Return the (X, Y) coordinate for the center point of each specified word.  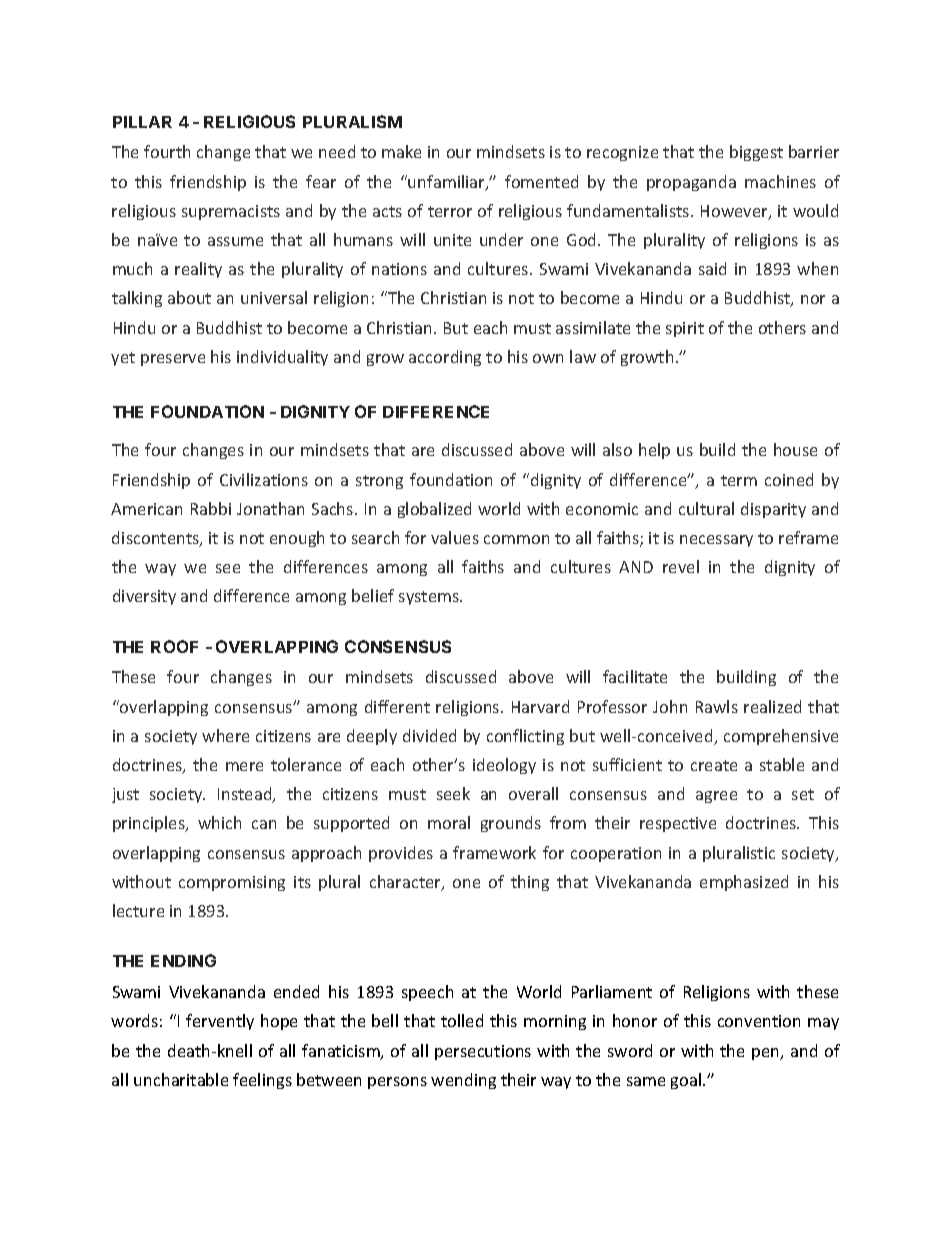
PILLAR (142, 122)
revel (681, 566)
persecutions (483, 1052)
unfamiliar (447, 183)
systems (430, 598)
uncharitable (181, 1079)
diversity (144, 597)
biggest (756, 153)
